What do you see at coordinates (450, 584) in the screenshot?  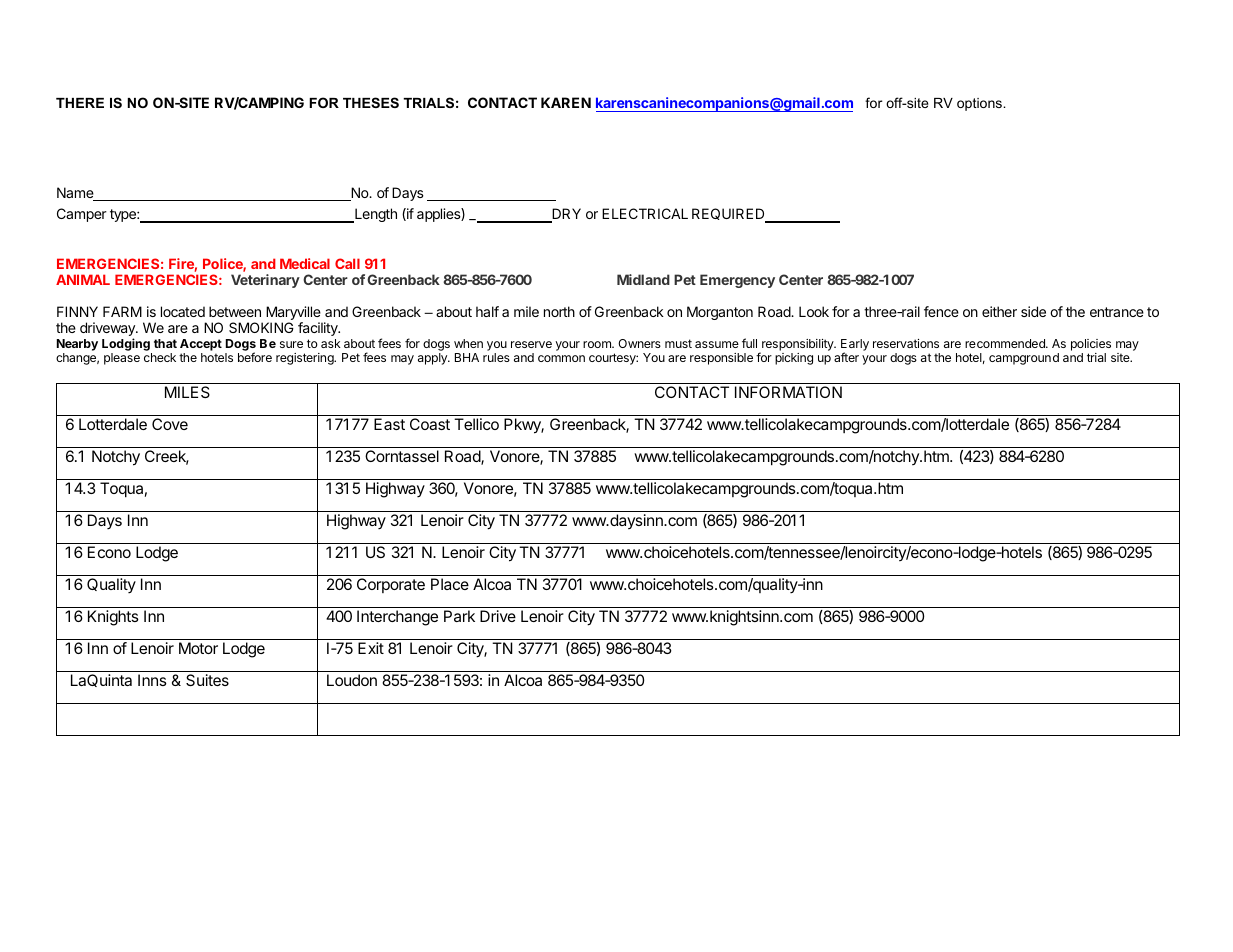 I see `Place` at bounding box center [450, 584].
